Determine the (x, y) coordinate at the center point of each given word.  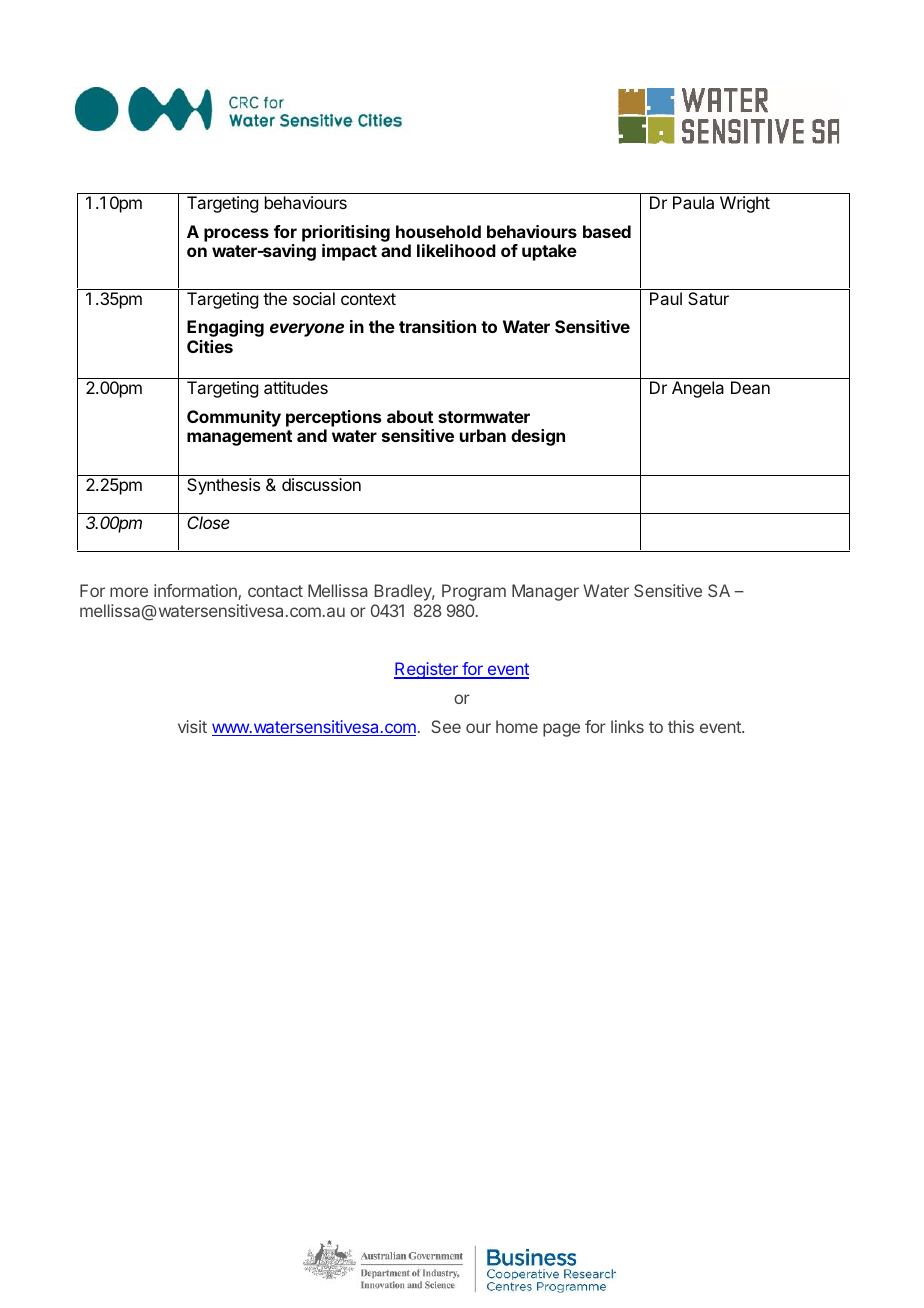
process (236, 235)
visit (192, 726)
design (538, 437)
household (438, 231)
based (607, 231)
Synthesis (223, 486)
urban (483, 435)
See (446, 726)
